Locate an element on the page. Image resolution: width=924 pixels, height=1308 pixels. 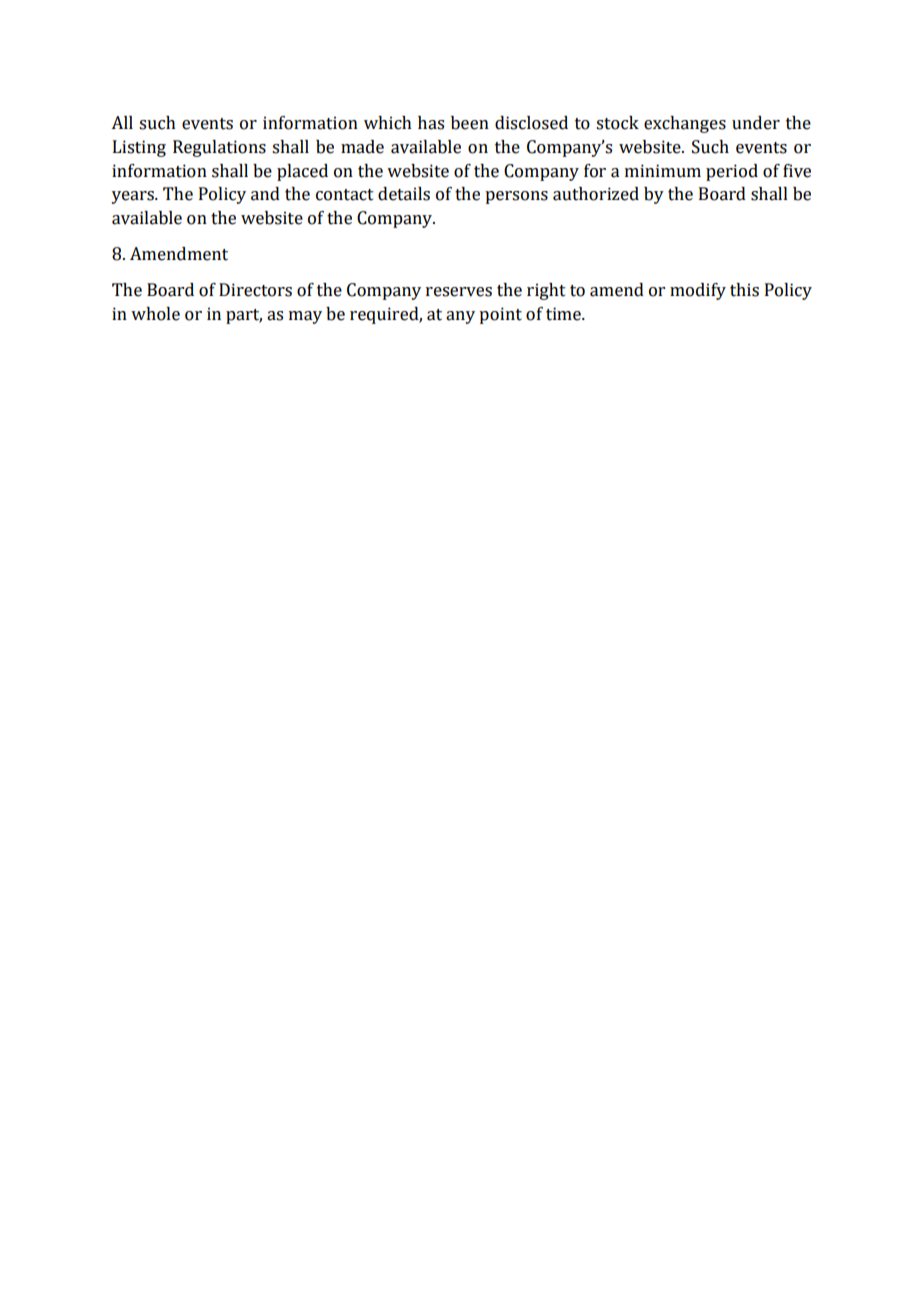
authorized is located at coordinates (596, 194).
